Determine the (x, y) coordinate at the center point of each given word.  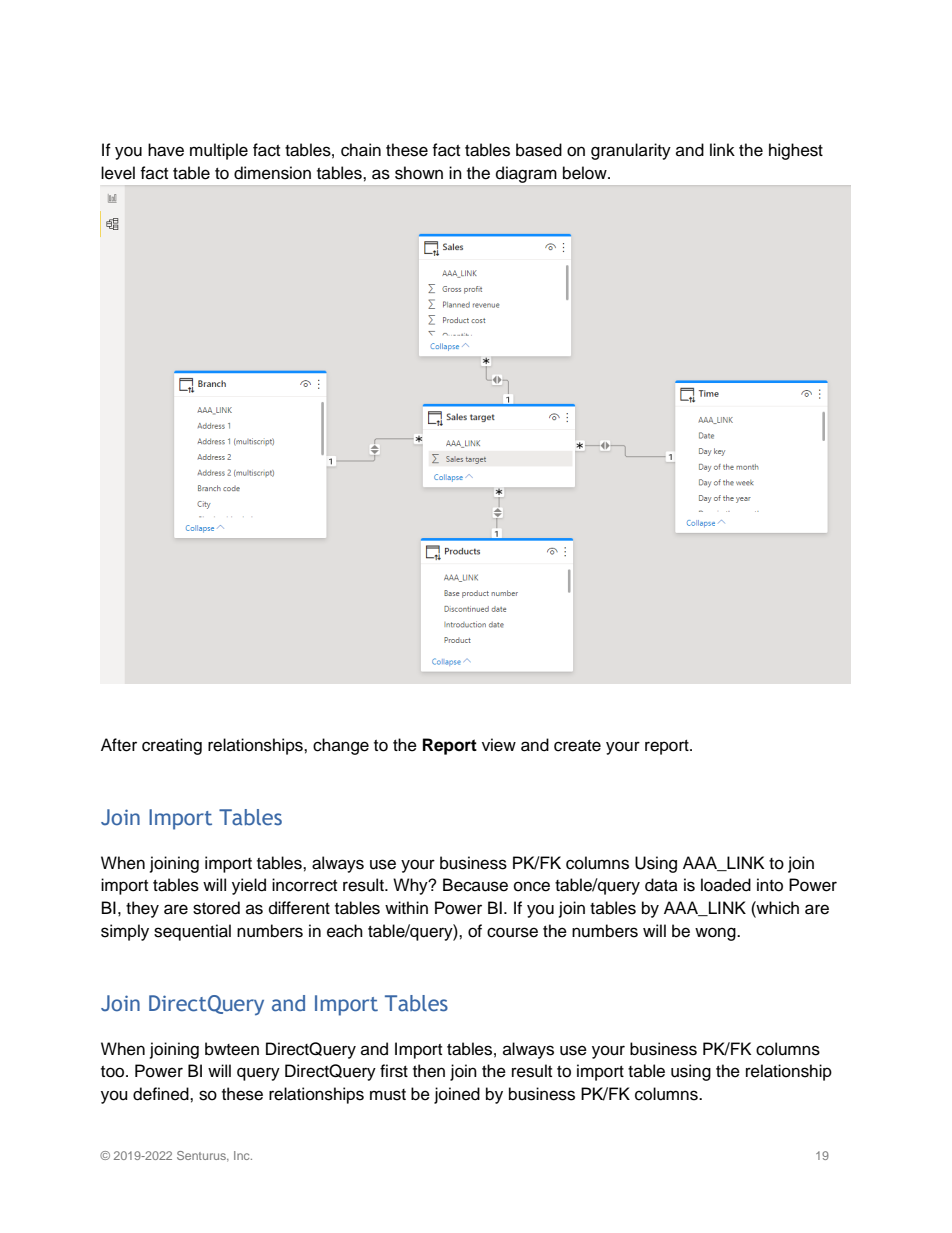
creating (172, 746)
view (499, 745)
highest (796, 151)
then (429, 1071)
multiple (219, 151)
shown (419, 173)
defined (162, 1094)
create (577, 746)
